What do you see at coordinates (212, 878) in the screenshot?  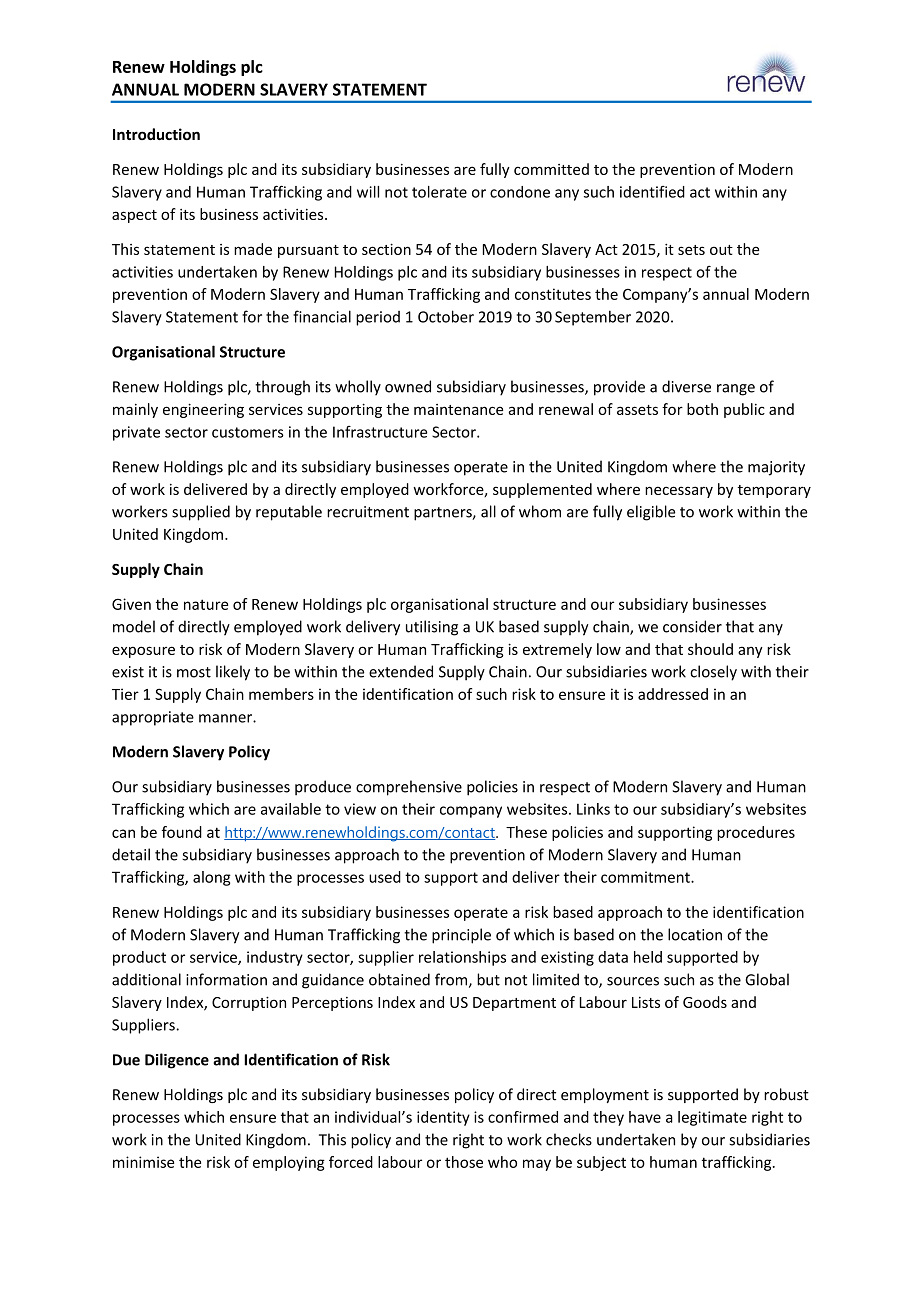 I see `along` at bounding box center [212, 878].
